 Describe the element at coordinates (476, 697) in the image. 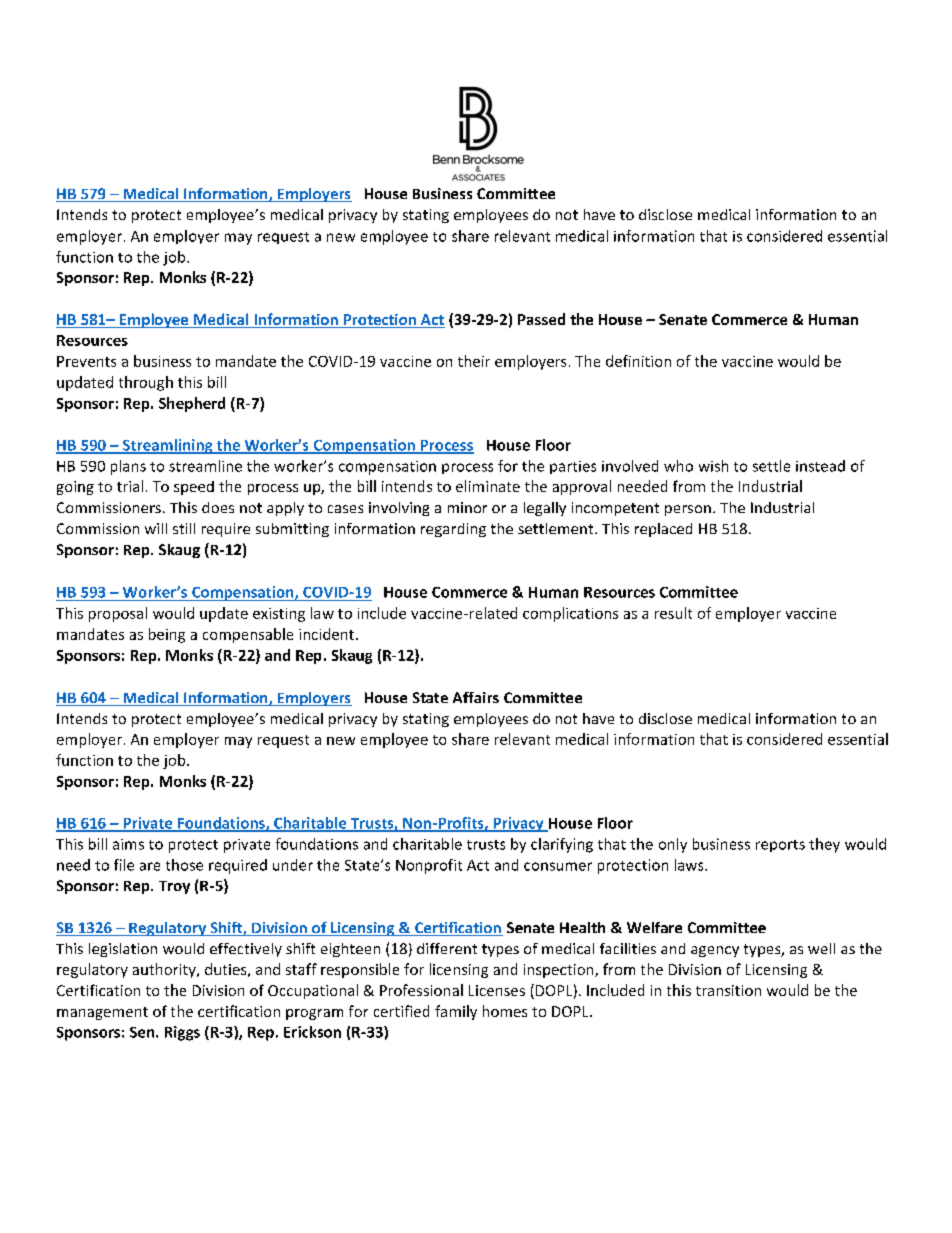

I see `Affairs` at that location.
